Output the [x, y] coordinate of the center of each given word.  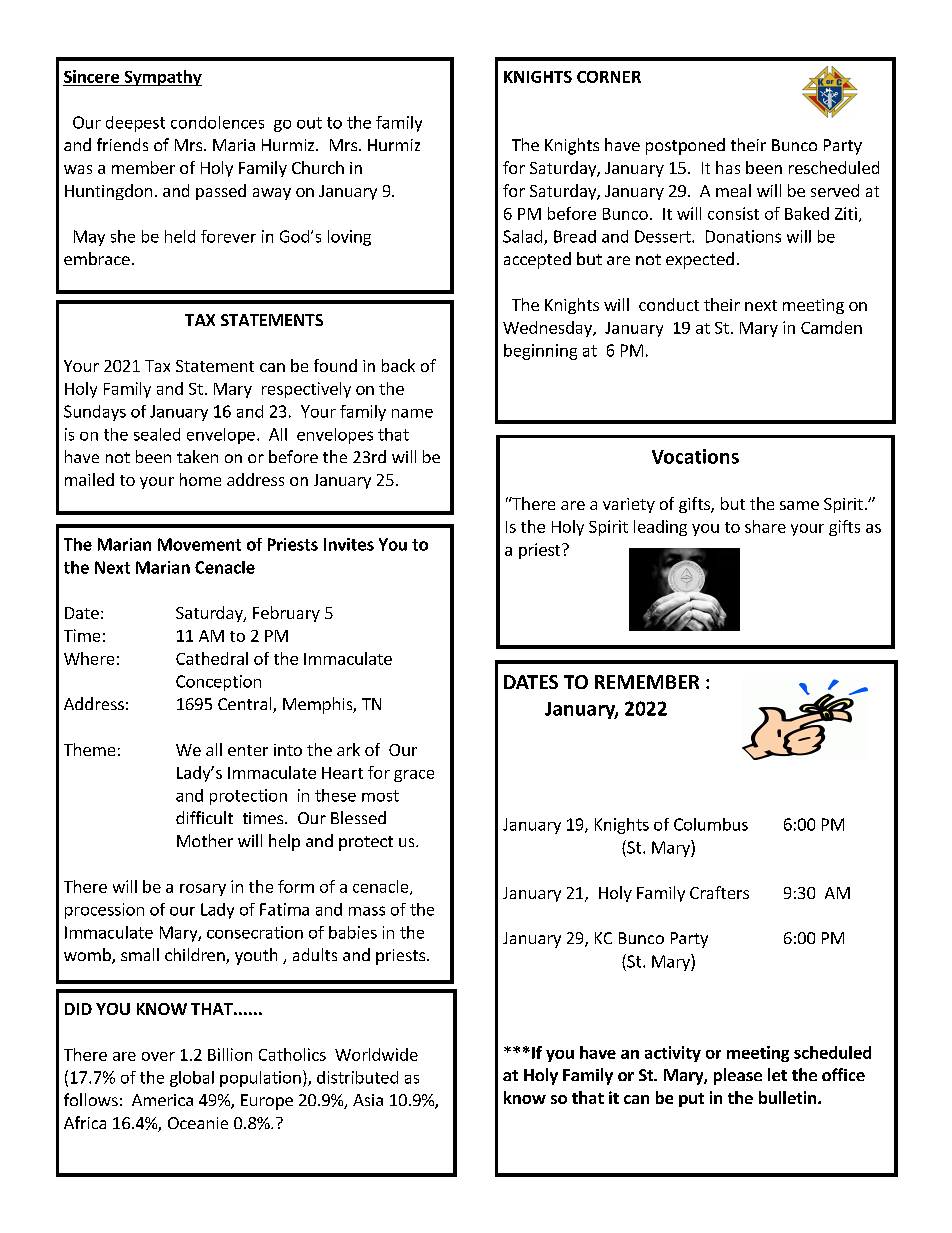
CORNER [609, 77]
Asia [368, 1100]
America [162, 1100]
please [738, 1076]
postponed [685, 146]
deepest [135, 124]
